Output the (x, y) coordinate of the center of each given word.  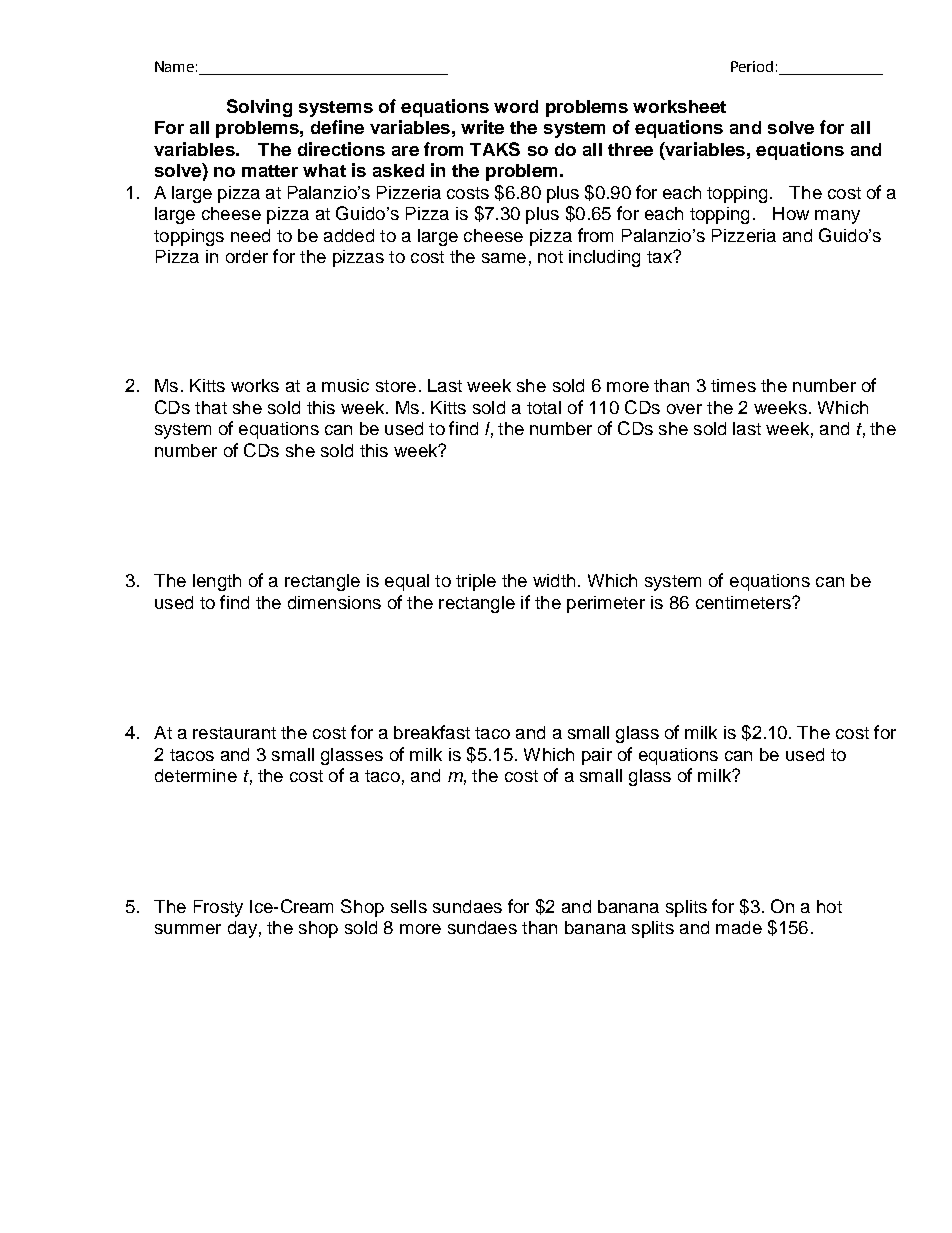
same (504, 258)
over (684, 409)
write (482, 127)
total (544, 407)
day (242, 929)
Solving (259, 108)
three (630, 149)
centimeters (744, 602)
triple (476, 582)
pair (597, 756)
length (217, 582)
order (247, 256)
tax (660, 257)
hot (829, 906)
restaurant (234, 733)
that (211, 407)
